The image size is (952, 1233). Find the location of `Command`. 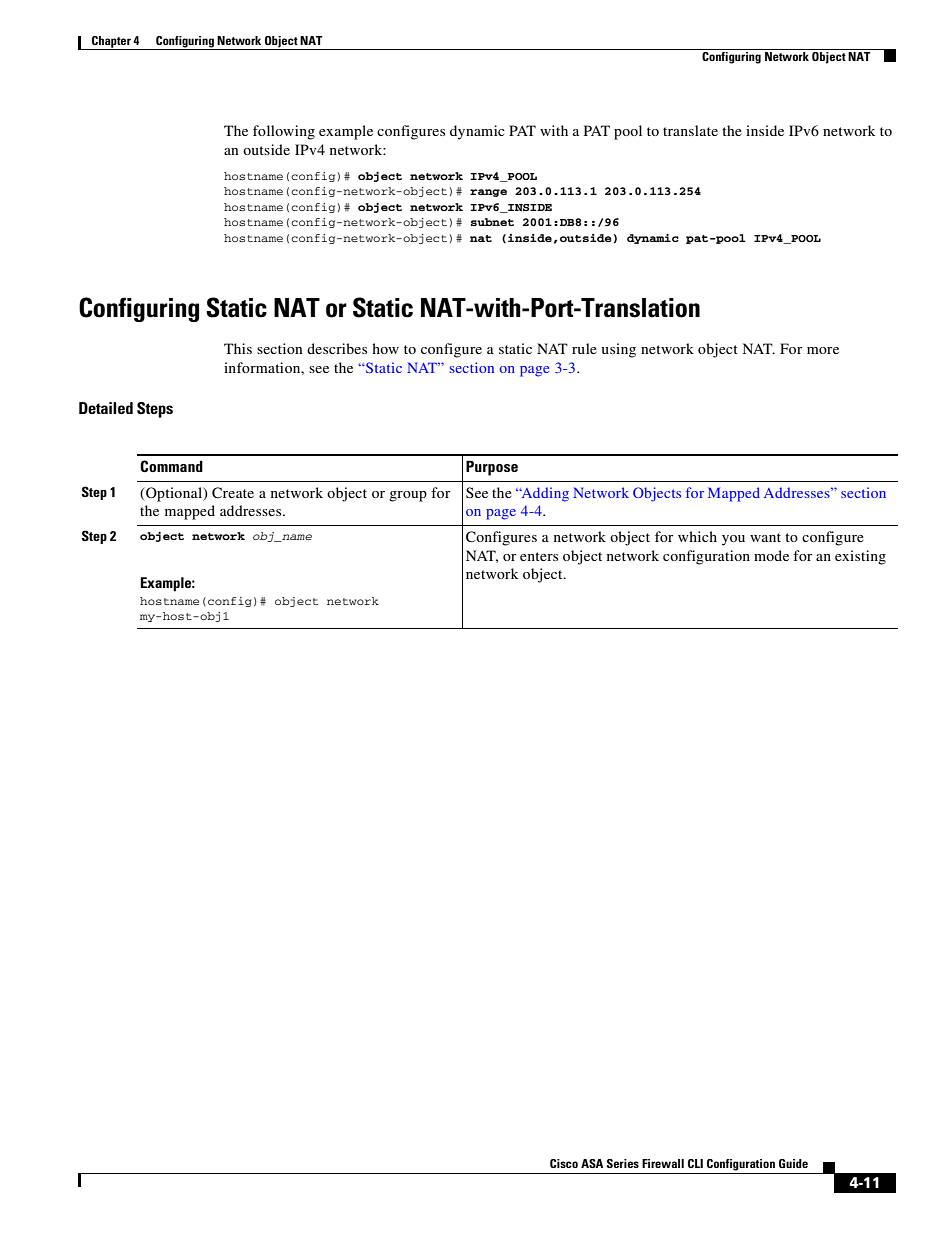

Command is located at coordinates (171, 466).
